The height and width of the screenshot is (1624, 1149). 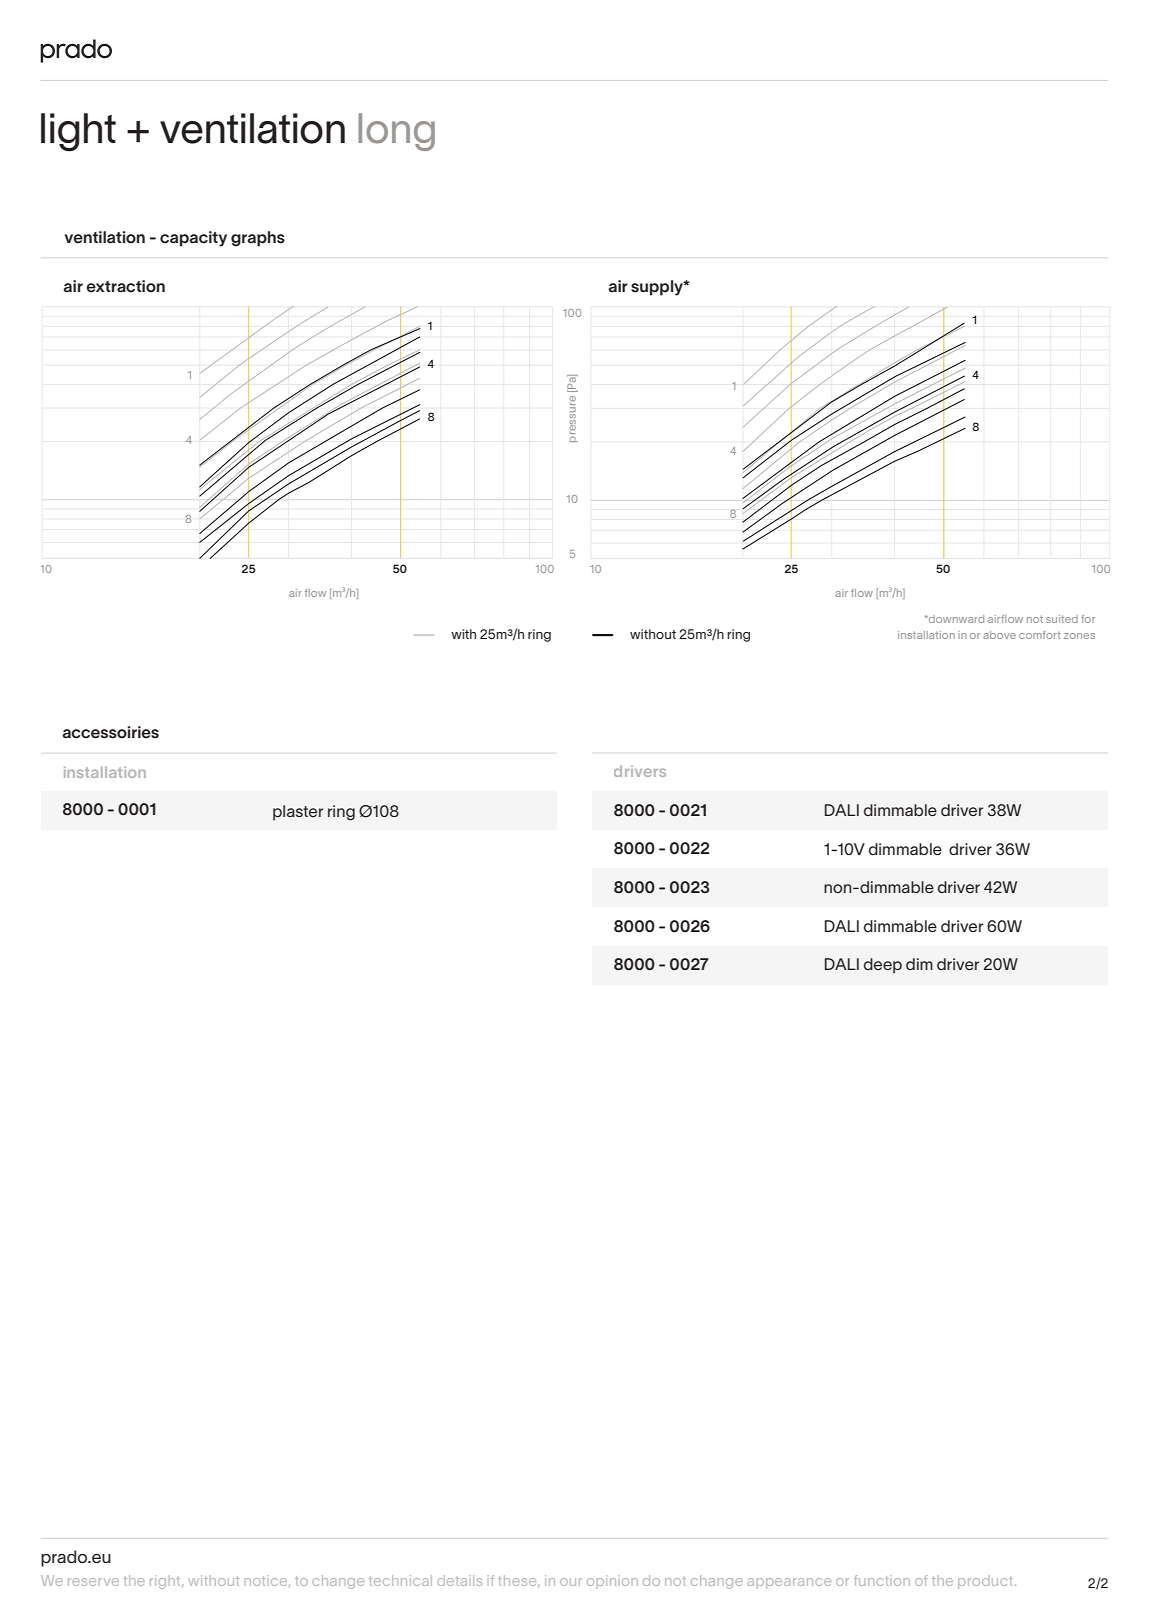 What do you see at coordinates (955, 619) in the screenshot?
I see `downward` at bounding box center [955, 619].
